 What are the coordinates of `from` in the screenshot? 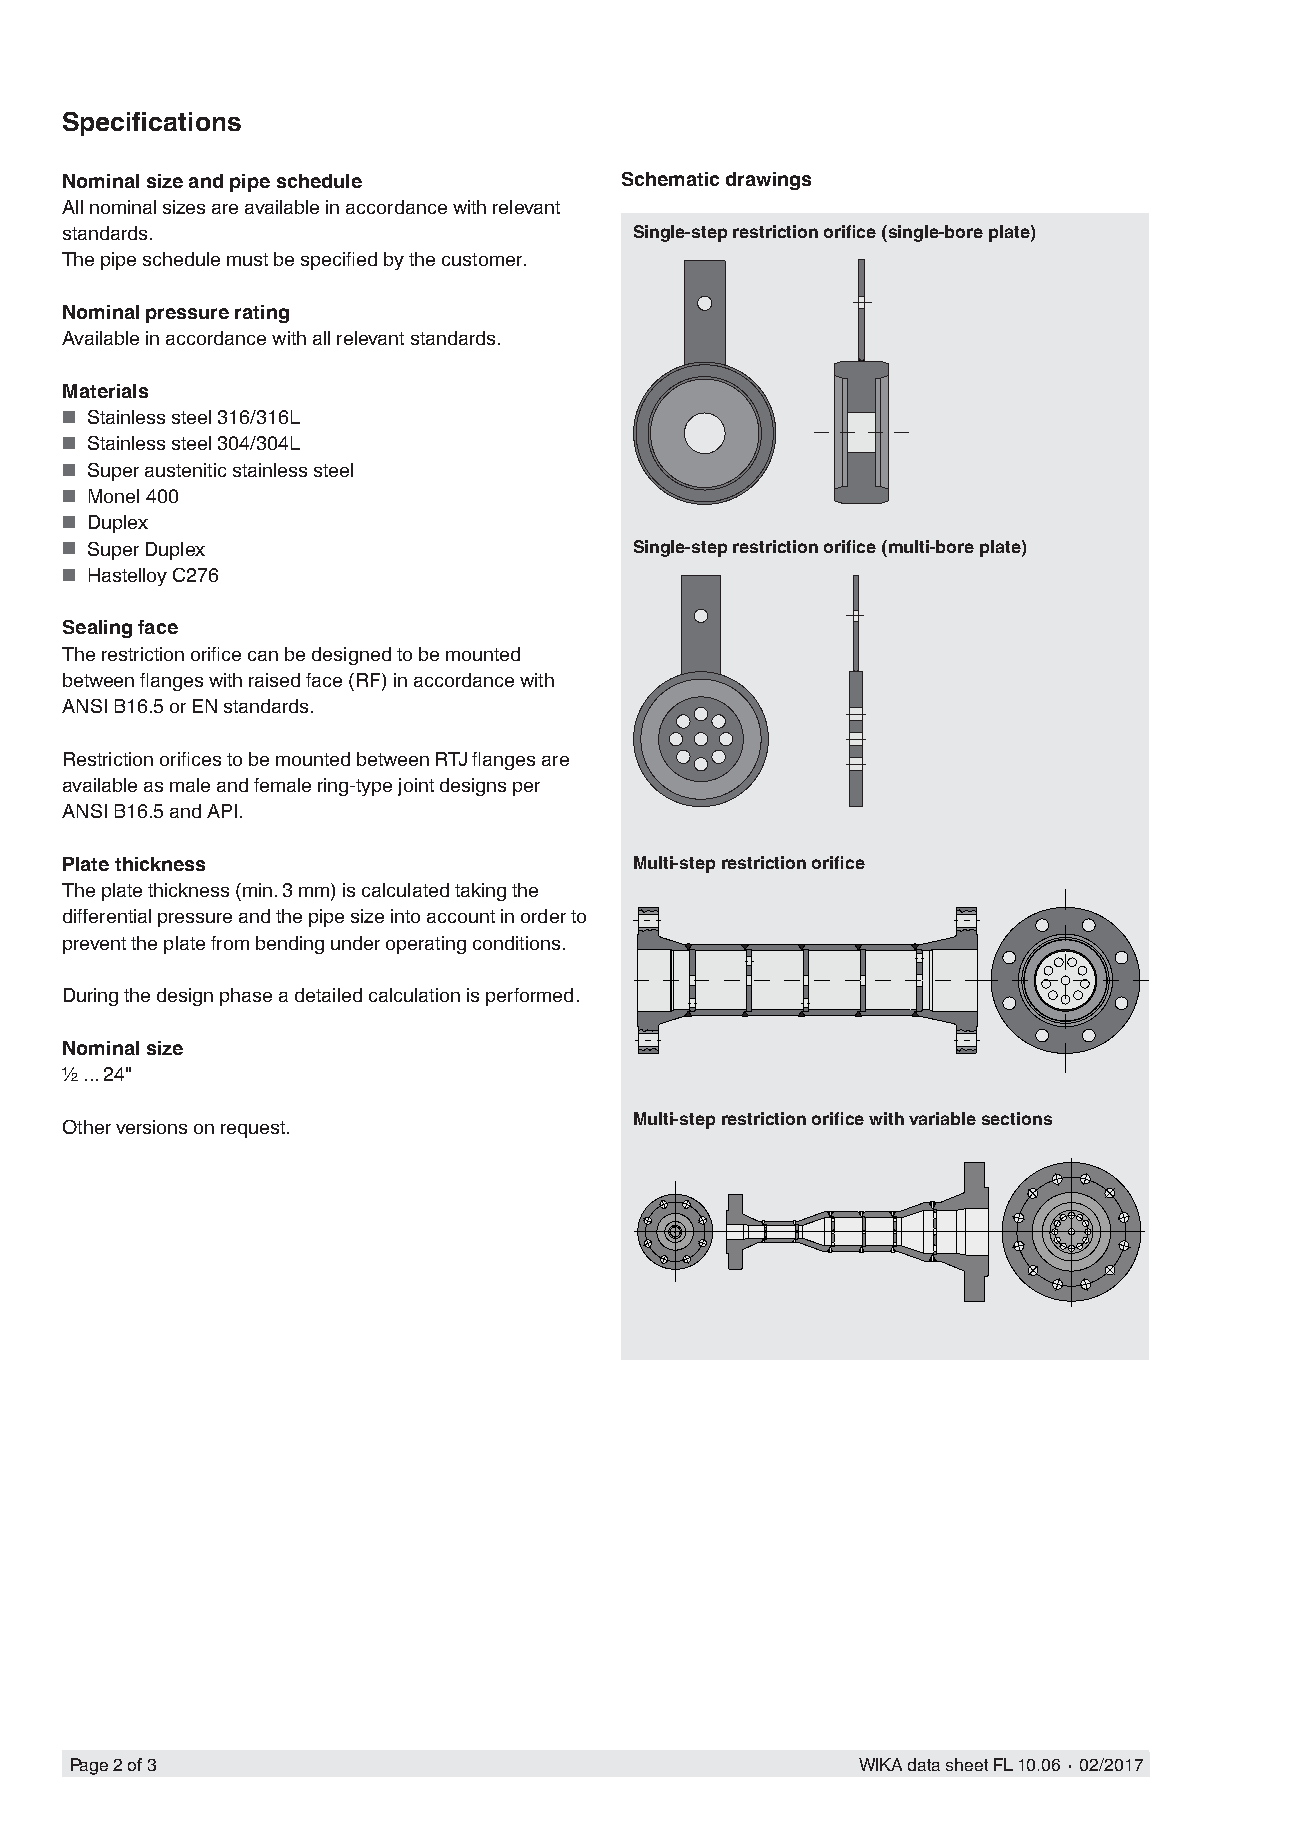 It's located at (230, 943).
